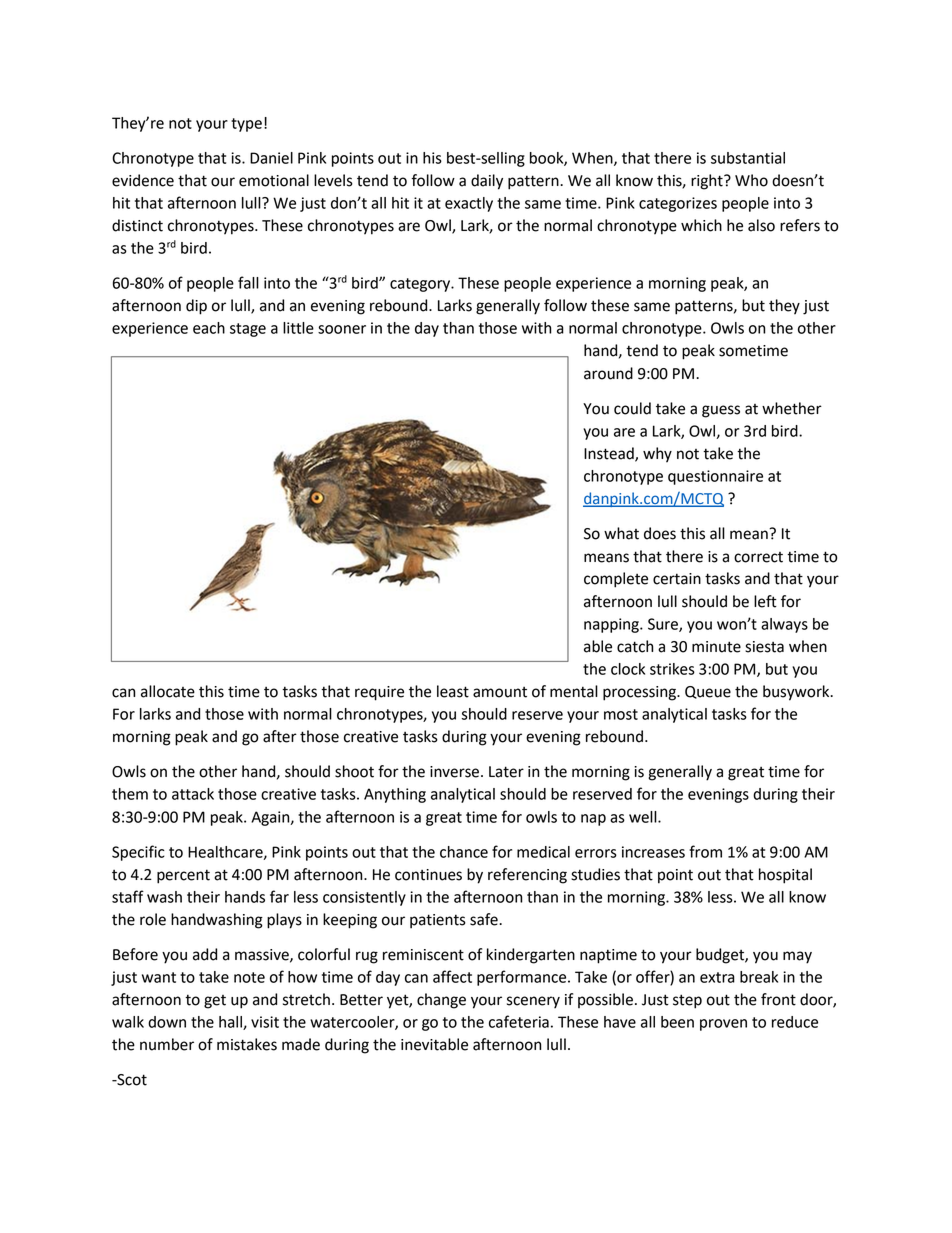 This image has height=1233, width=952. I want to click on questionnaire, so click(715, 477).
